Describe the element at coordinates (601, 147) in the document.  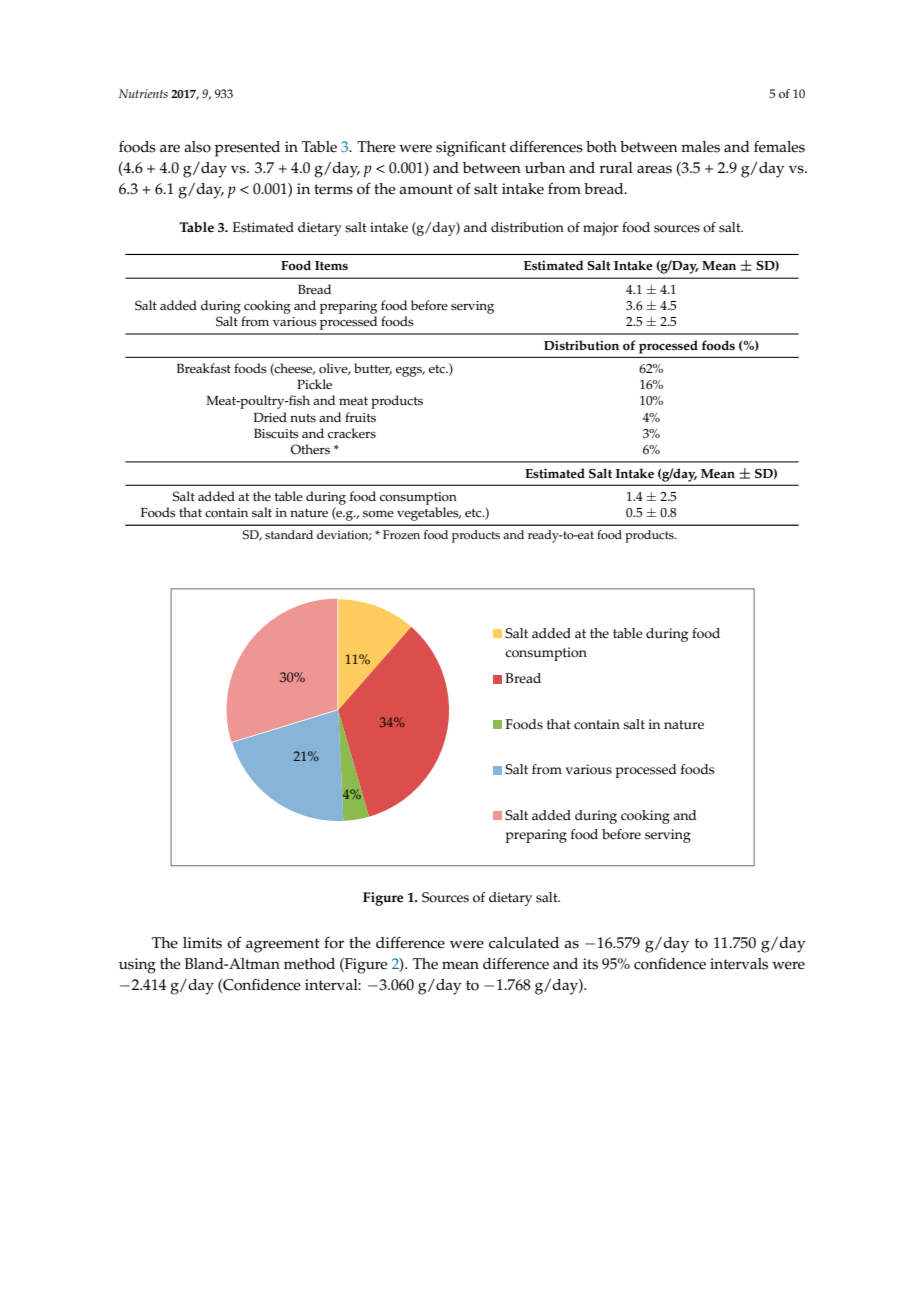
I see `both` at that location.
